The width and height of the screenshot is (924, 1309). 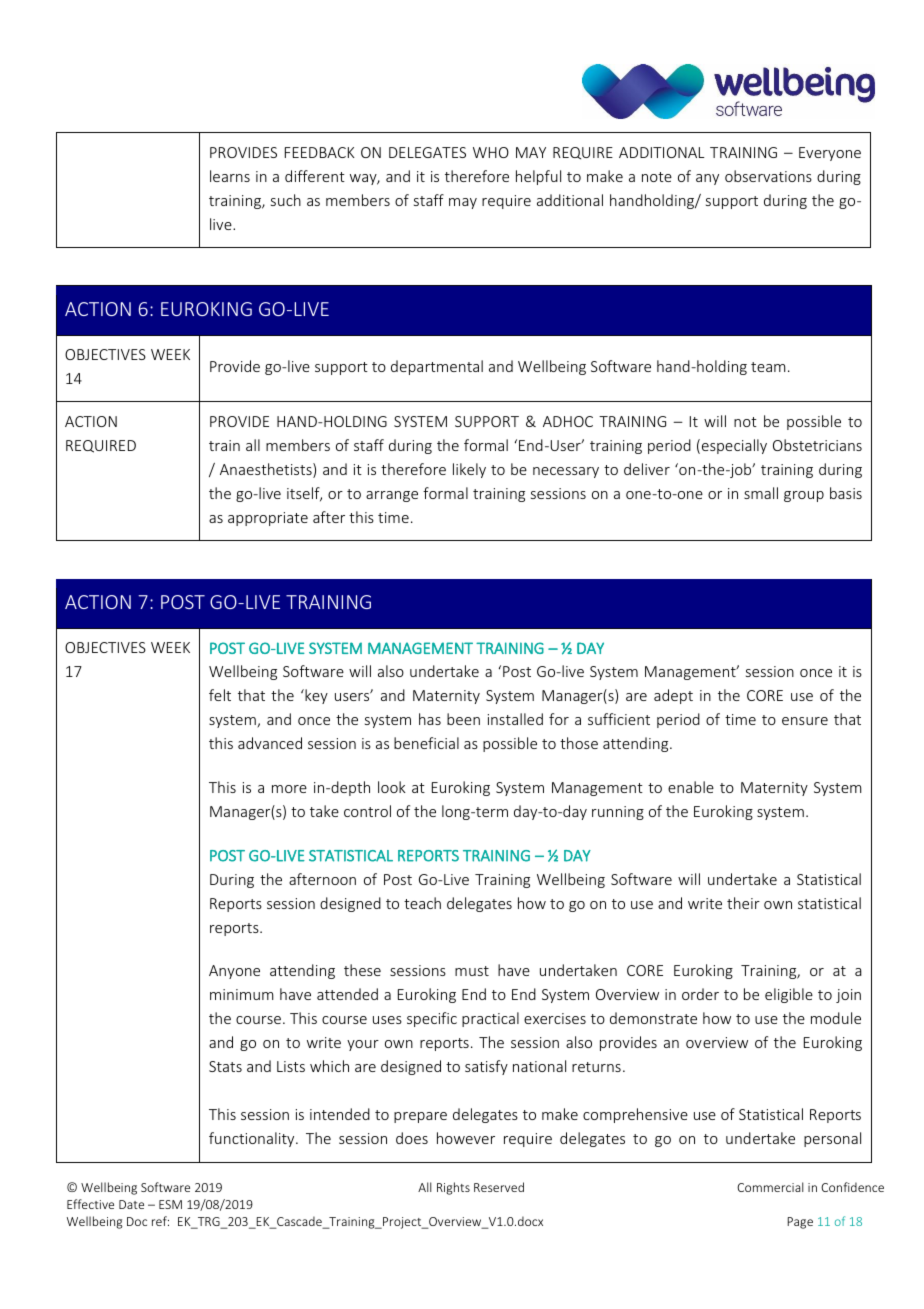 What do you see at coordinates (768, 176) in the screenshot?
I see `observations` at bounding box center [768, 176].
